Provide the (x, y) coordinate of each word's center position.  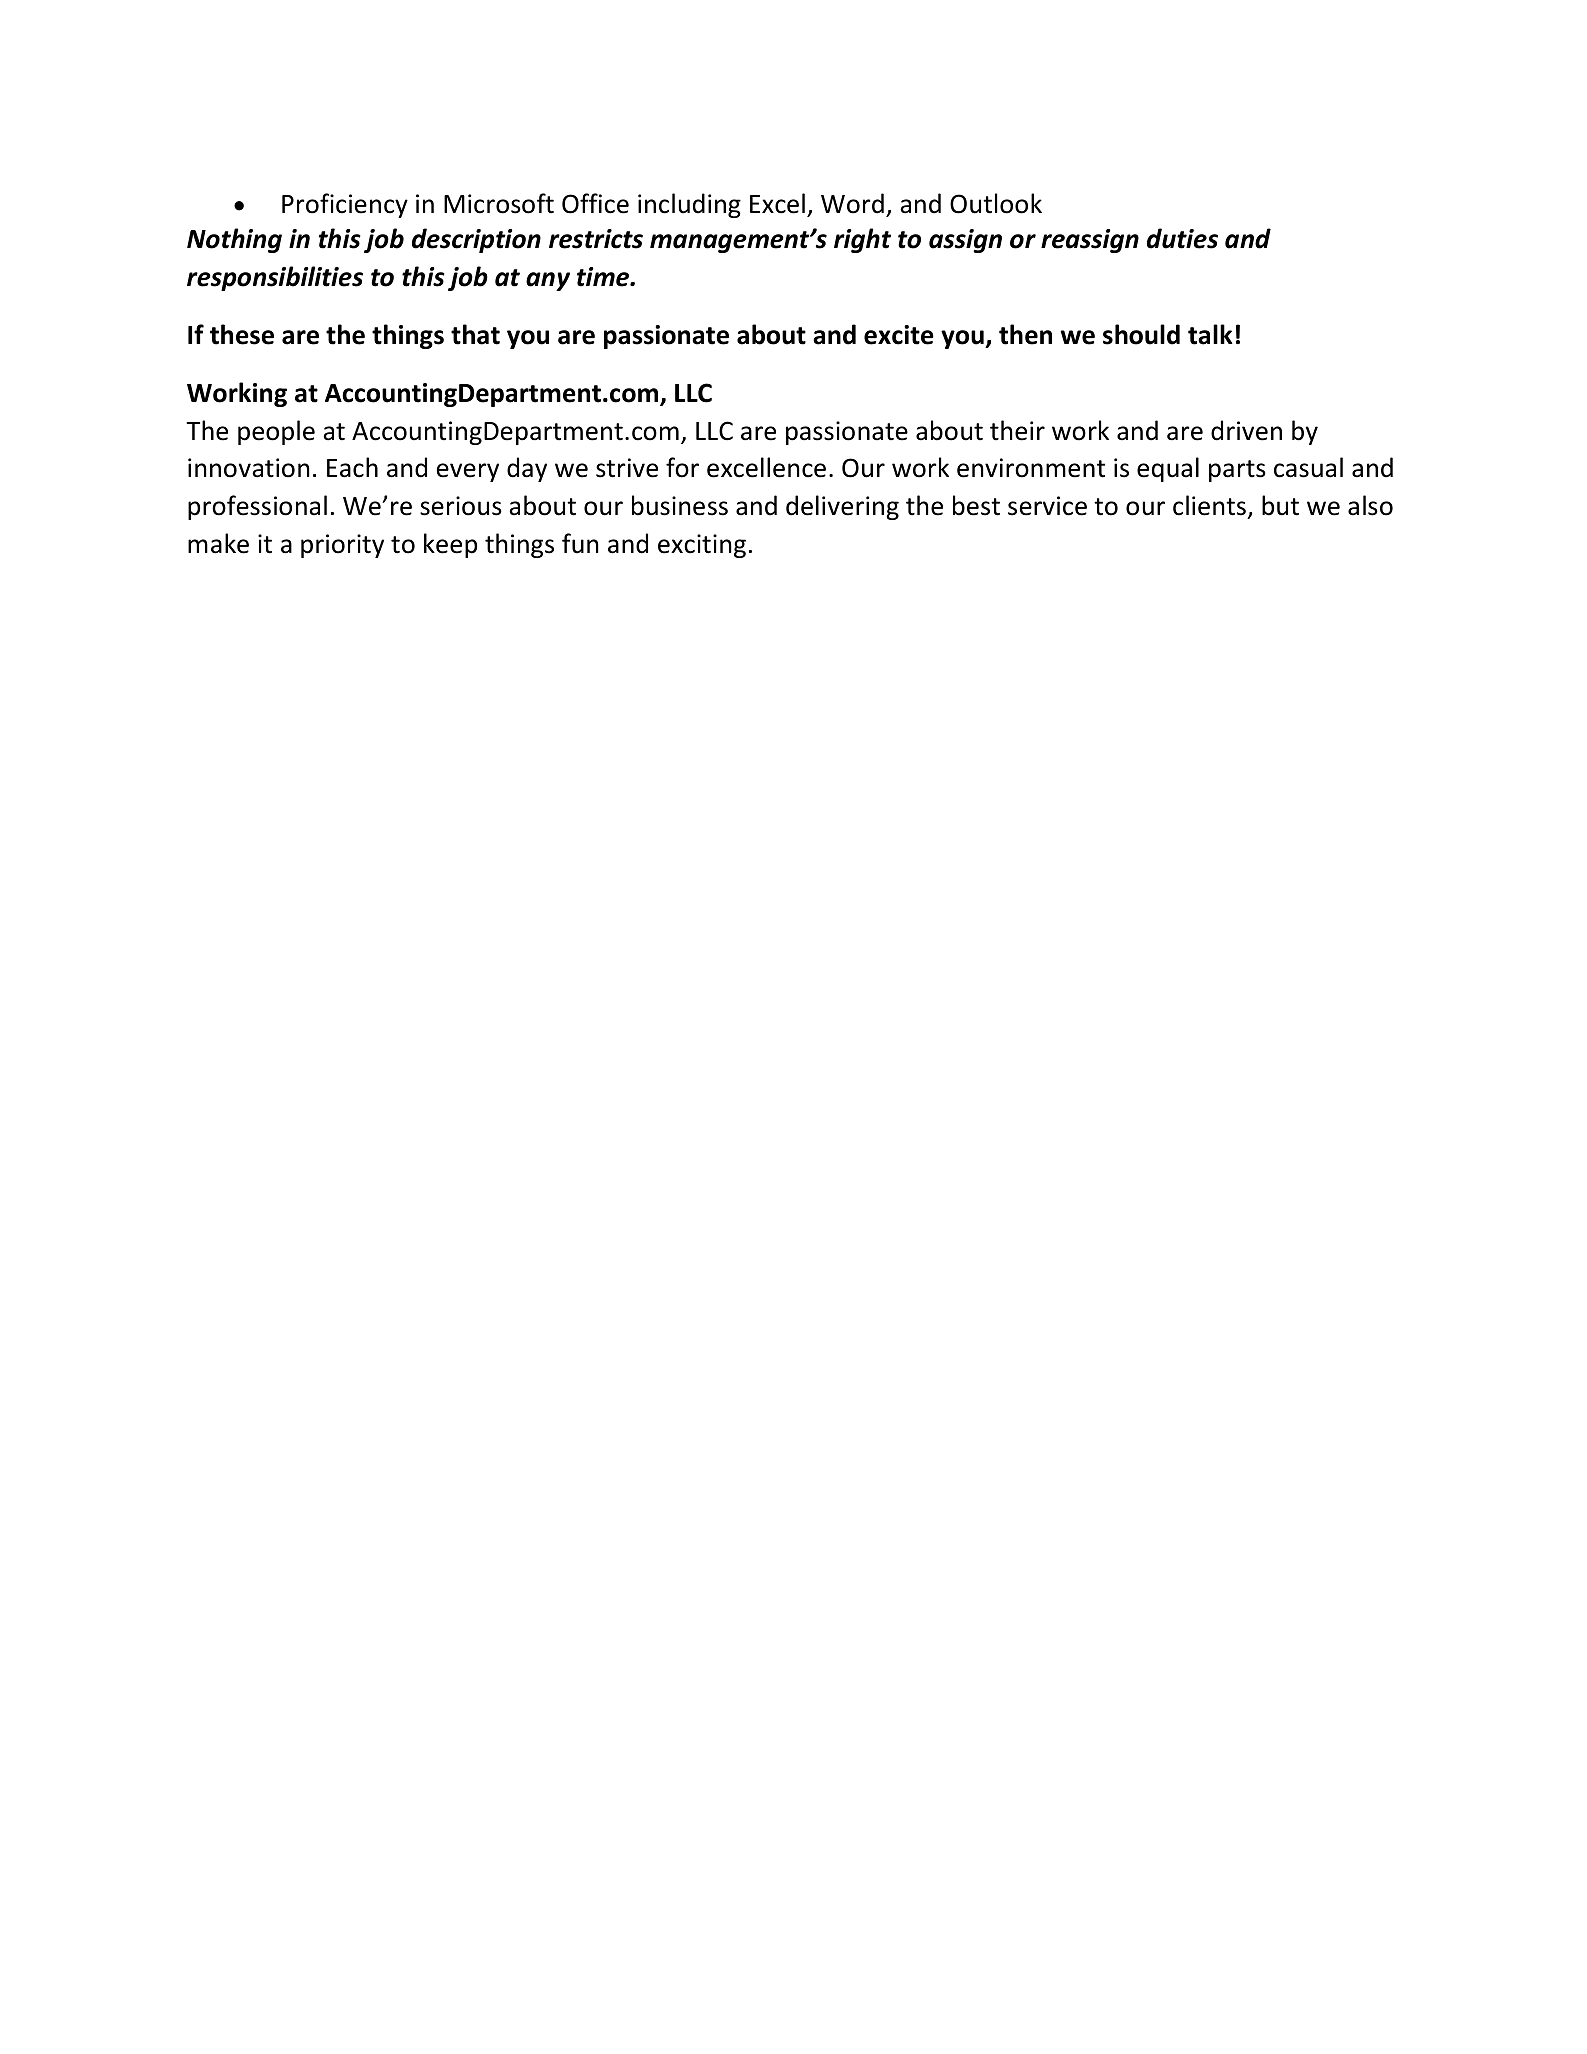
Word (852, 203)
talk (1210, 334)
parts (1237, 471)
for (682, 467)
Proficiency (345, 205)
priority (342, 546)
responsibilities (275, 278)
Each (352, 467)
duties (1182, 238)
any (548, 281)
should (1141, 334)
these (242, 334)
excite (899, 335)
